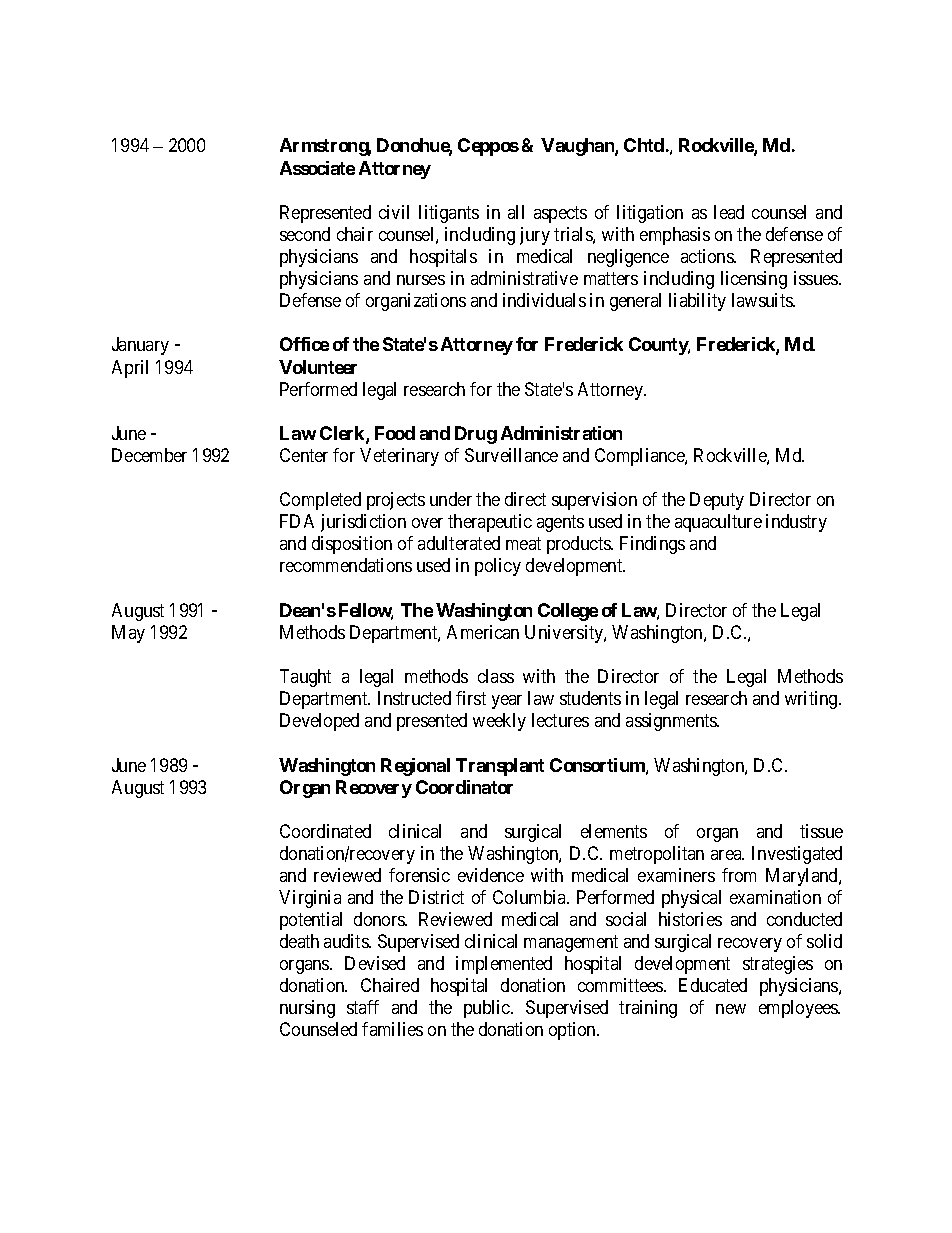 The height and width of the image is (1233, 952). What do you see at coordinates (821, 831) in the image?
I see `tissue` at bounding box center [821, 831].
